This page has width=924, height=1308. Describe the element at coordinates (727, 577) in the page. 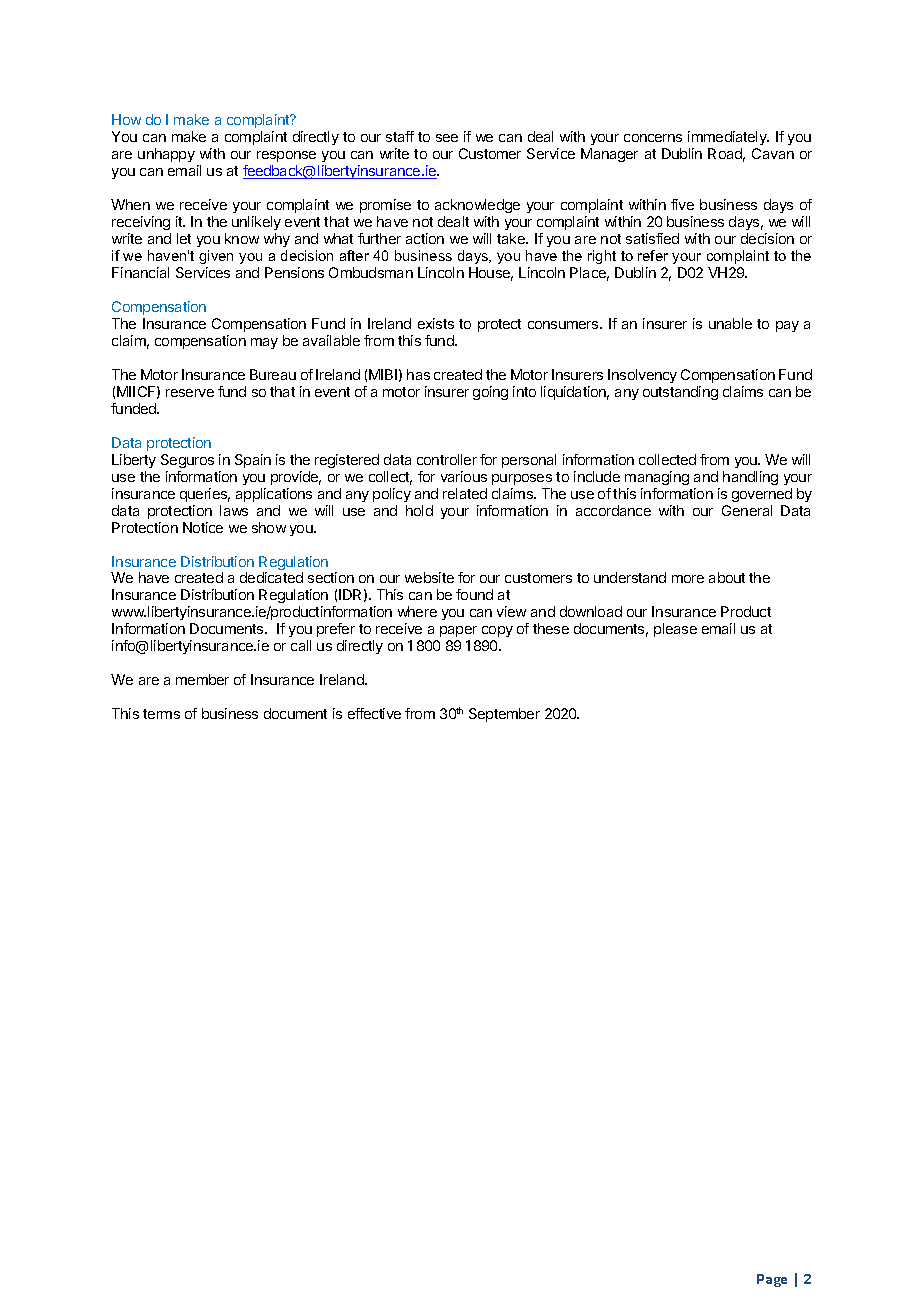

I see `about` at that location.
